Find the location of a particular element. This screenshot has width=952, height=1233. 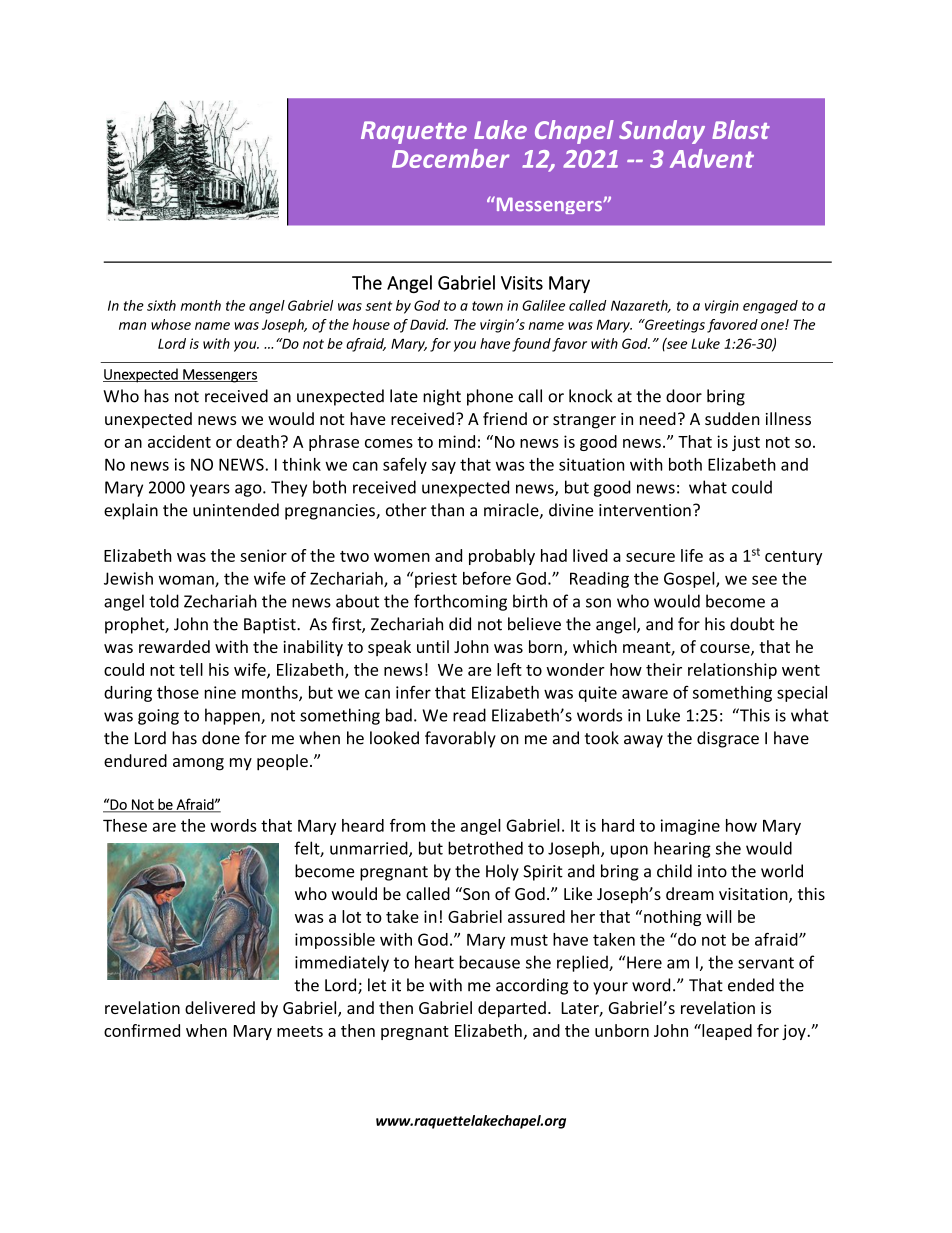

just is located at coordinates (746, 443).
